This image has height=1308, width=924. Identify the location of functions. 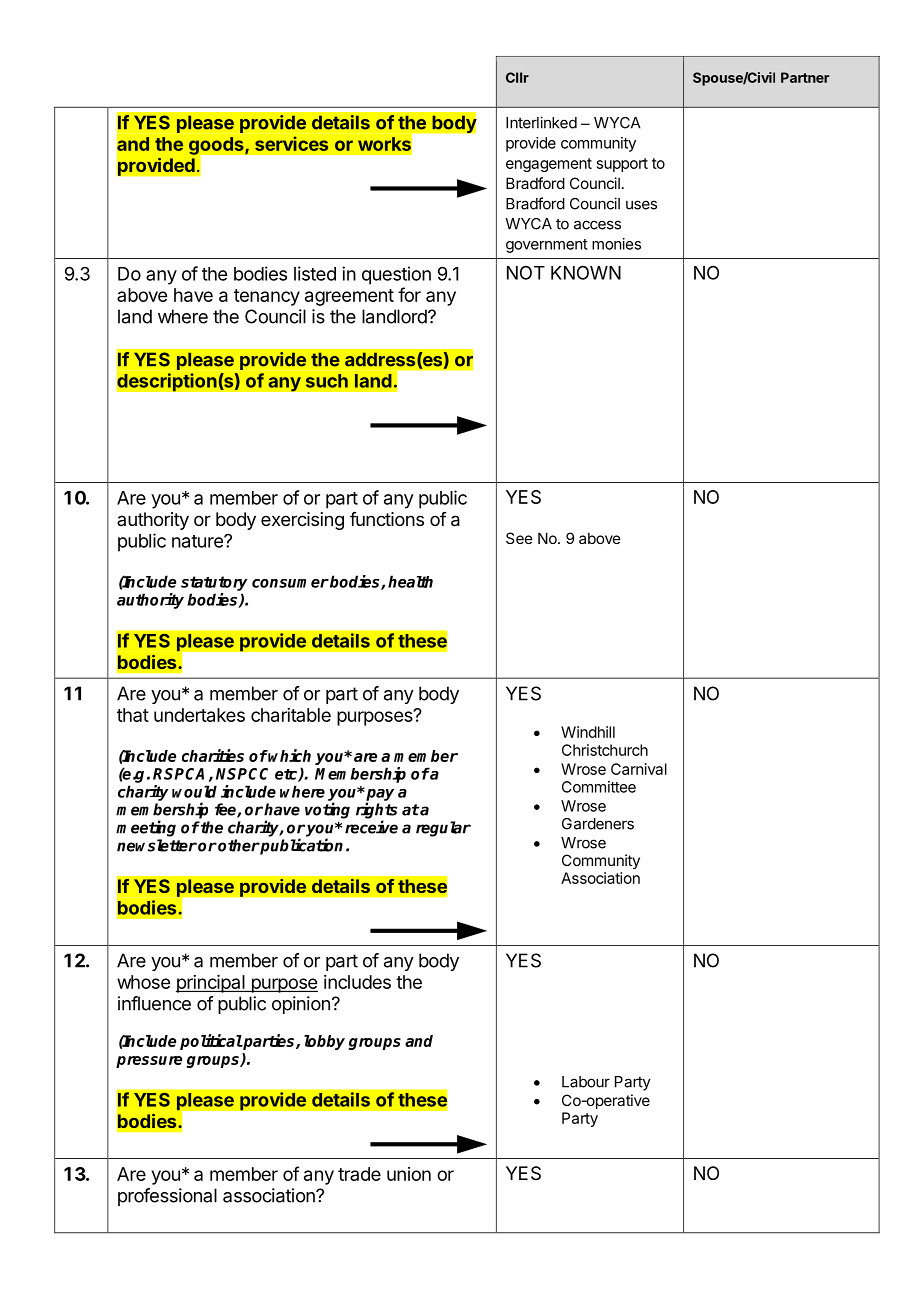
(387, 519).
